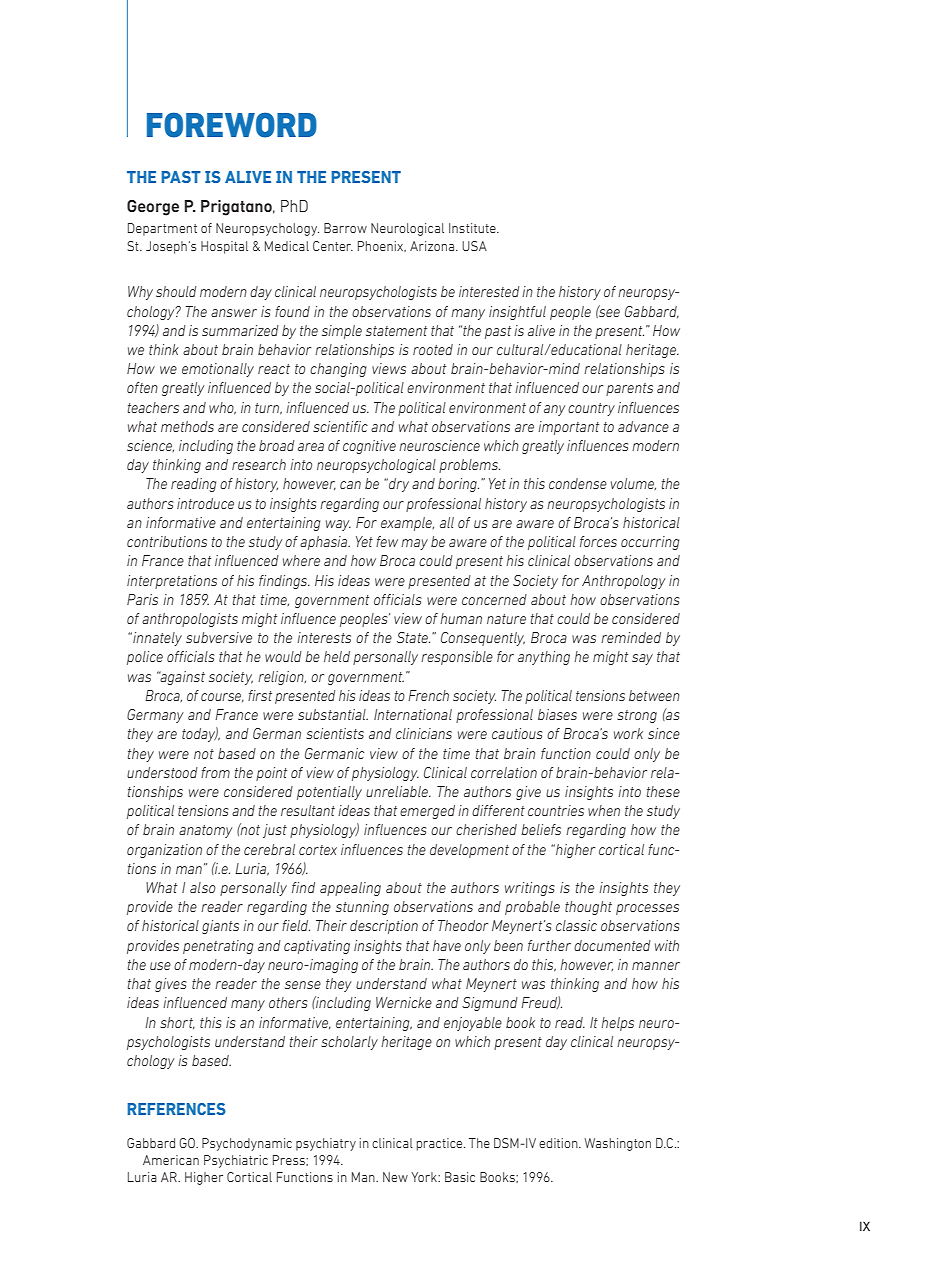 Image resolution: width=952 pixels, height=1271 pixels. What do you see at coordinates (395, 1177) in the image?
I see `New` at bounding box center [395, 1177].
